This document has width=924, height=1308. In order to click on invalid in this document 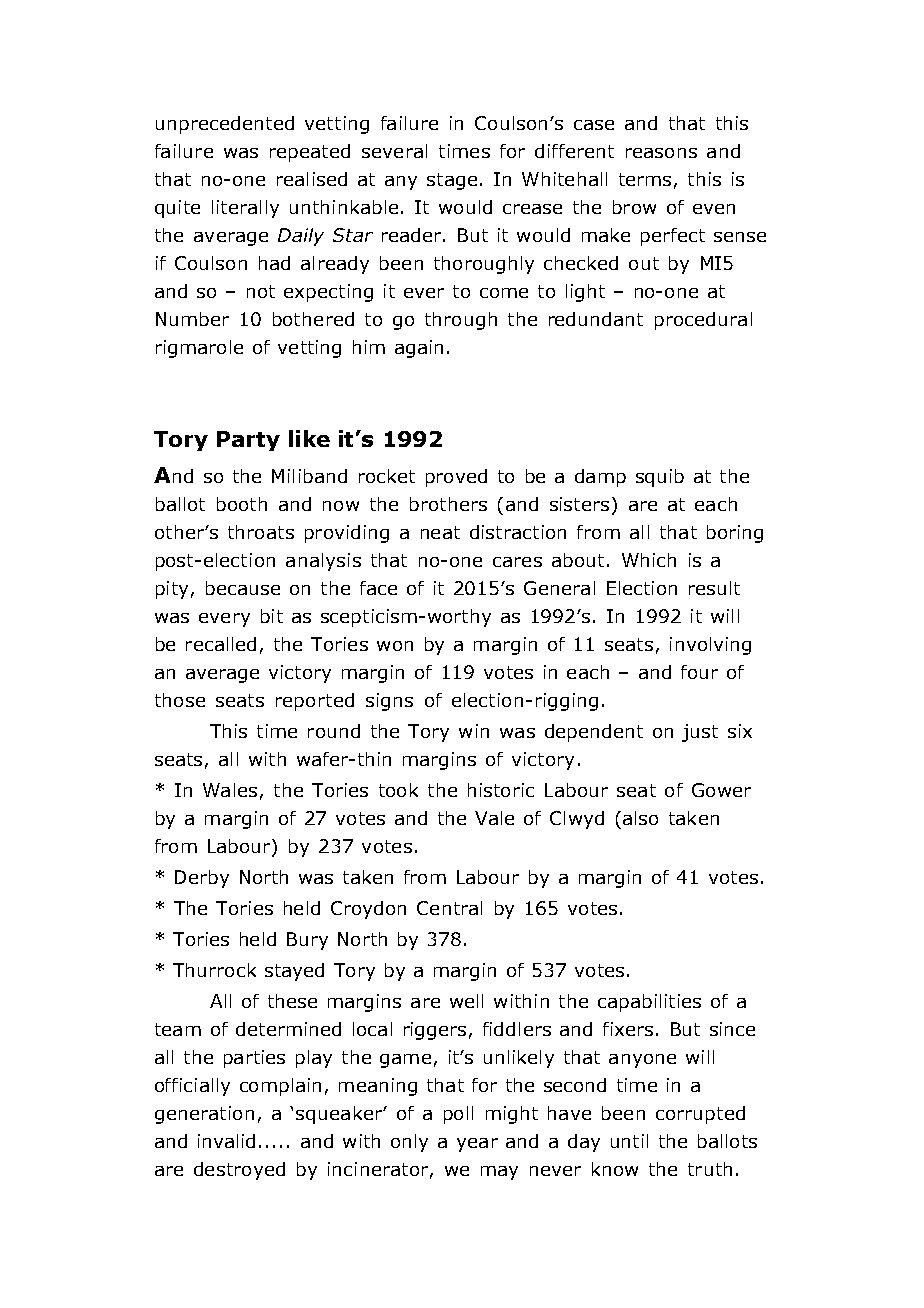, I will do `click(226, 1141)`.
